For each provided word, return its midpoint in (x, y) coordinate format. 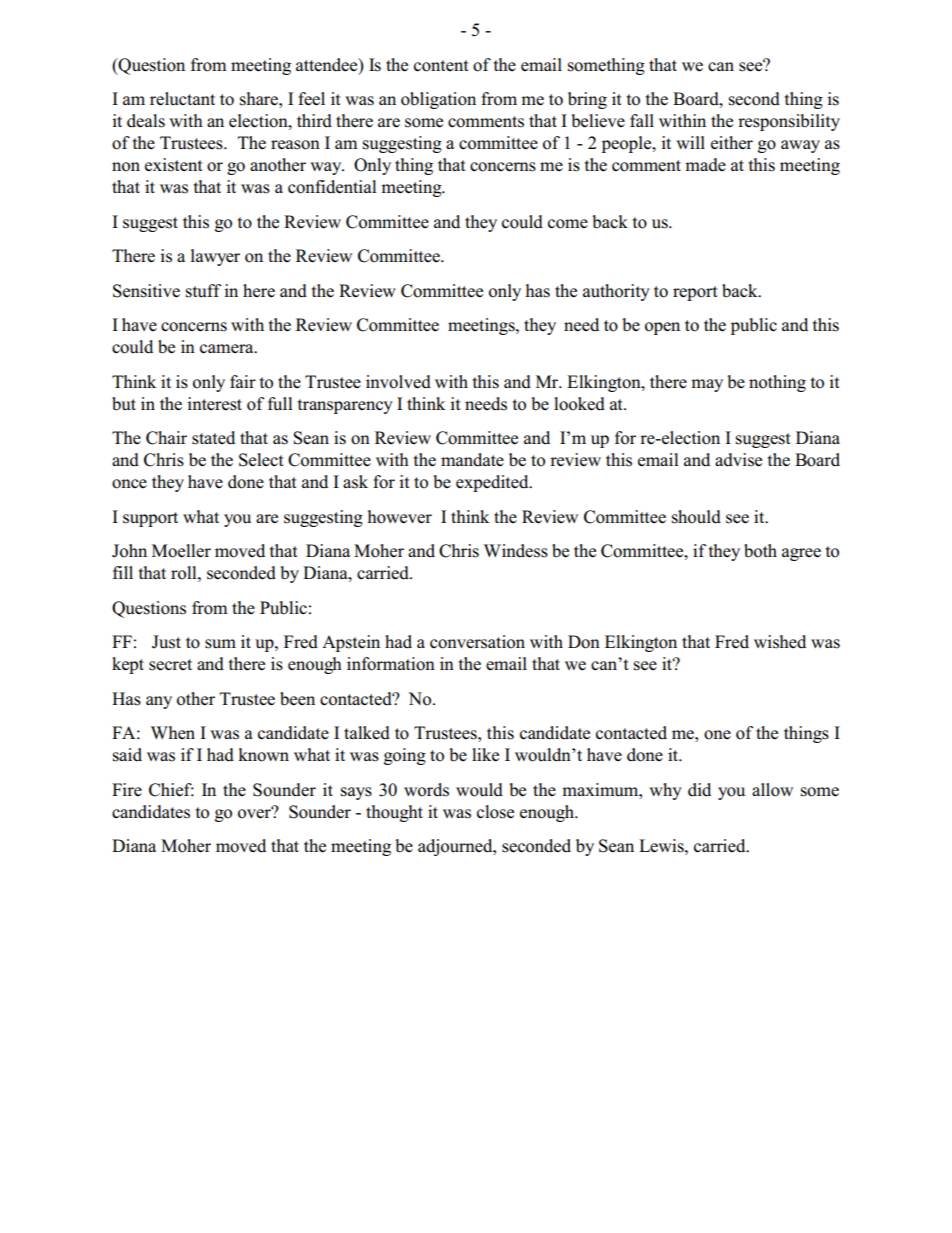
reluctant (182, 99)
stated (213, 438)
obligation (438, 100)
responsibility (789, 122)
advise (738, 460)
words (426, 790)
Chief (171, 790)
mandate (472, 459)
